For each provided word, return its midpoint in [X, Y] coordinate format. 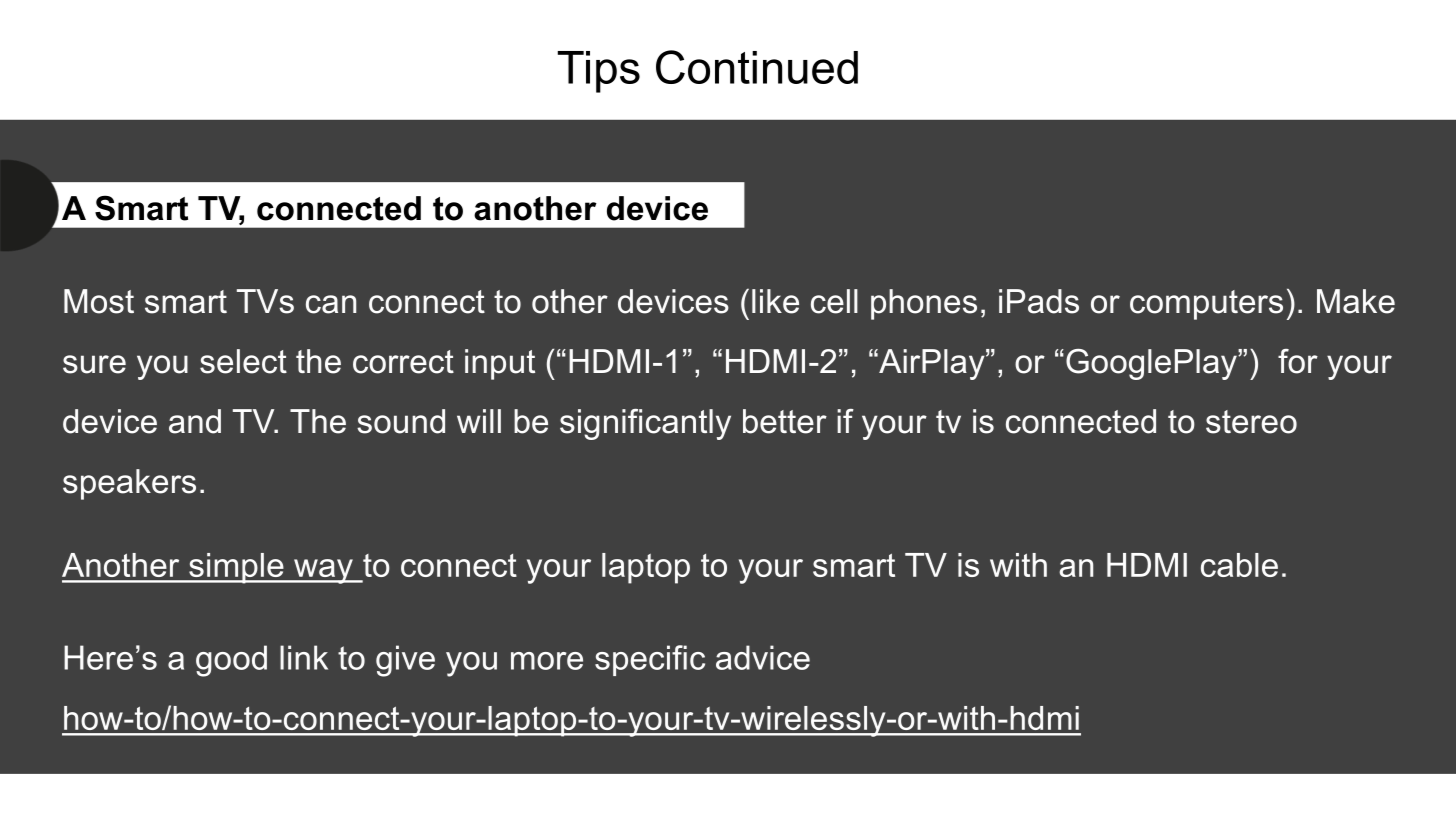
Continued [757, 67]
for [1298, 361]
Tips [599, 72]
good [231, 661]
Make [1356, 301]
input [500, 364]
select [243, 361]
